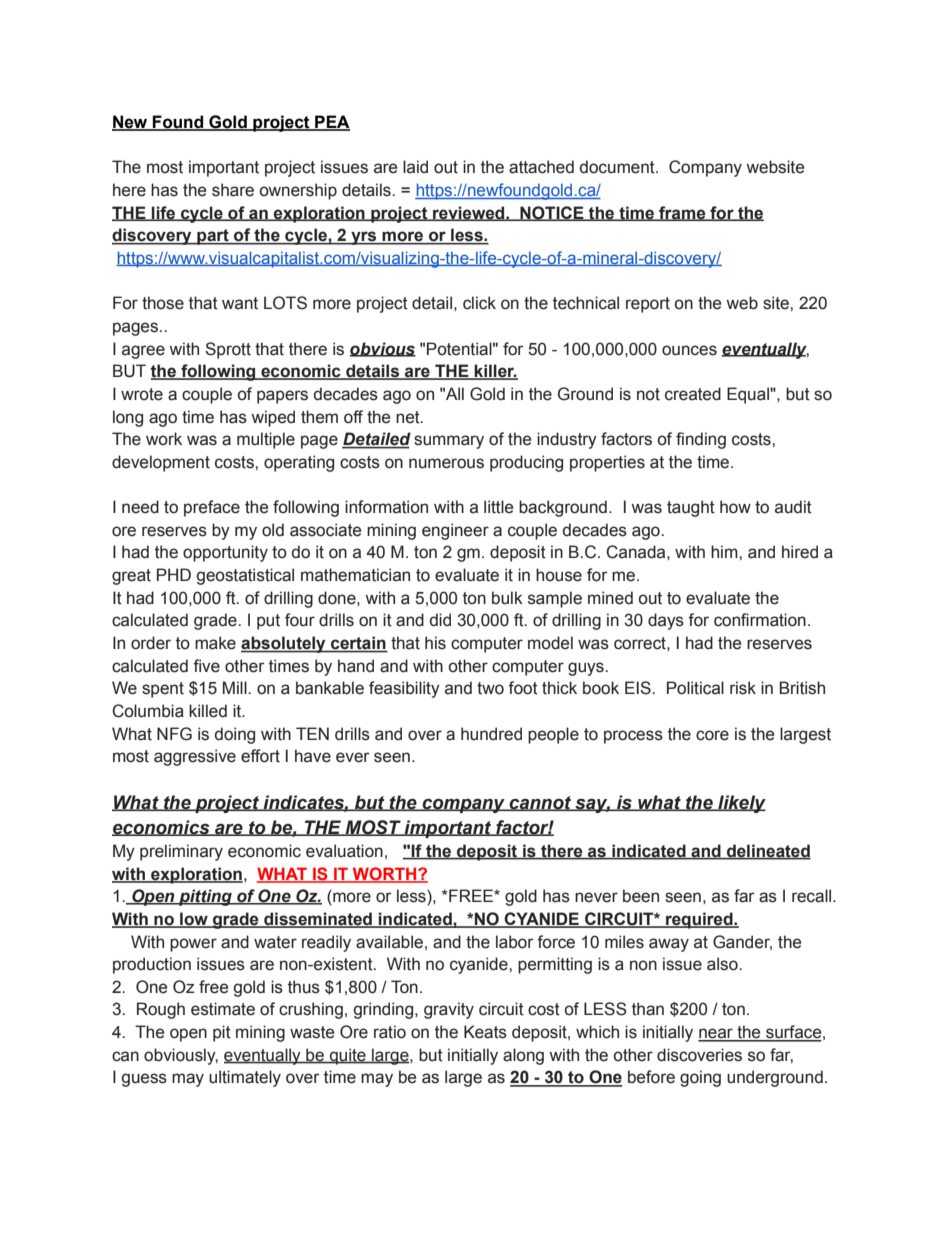  What do you see at coordinates (233, 190) in the screenshot?
I see `share` at bounding box center [233, 190].
